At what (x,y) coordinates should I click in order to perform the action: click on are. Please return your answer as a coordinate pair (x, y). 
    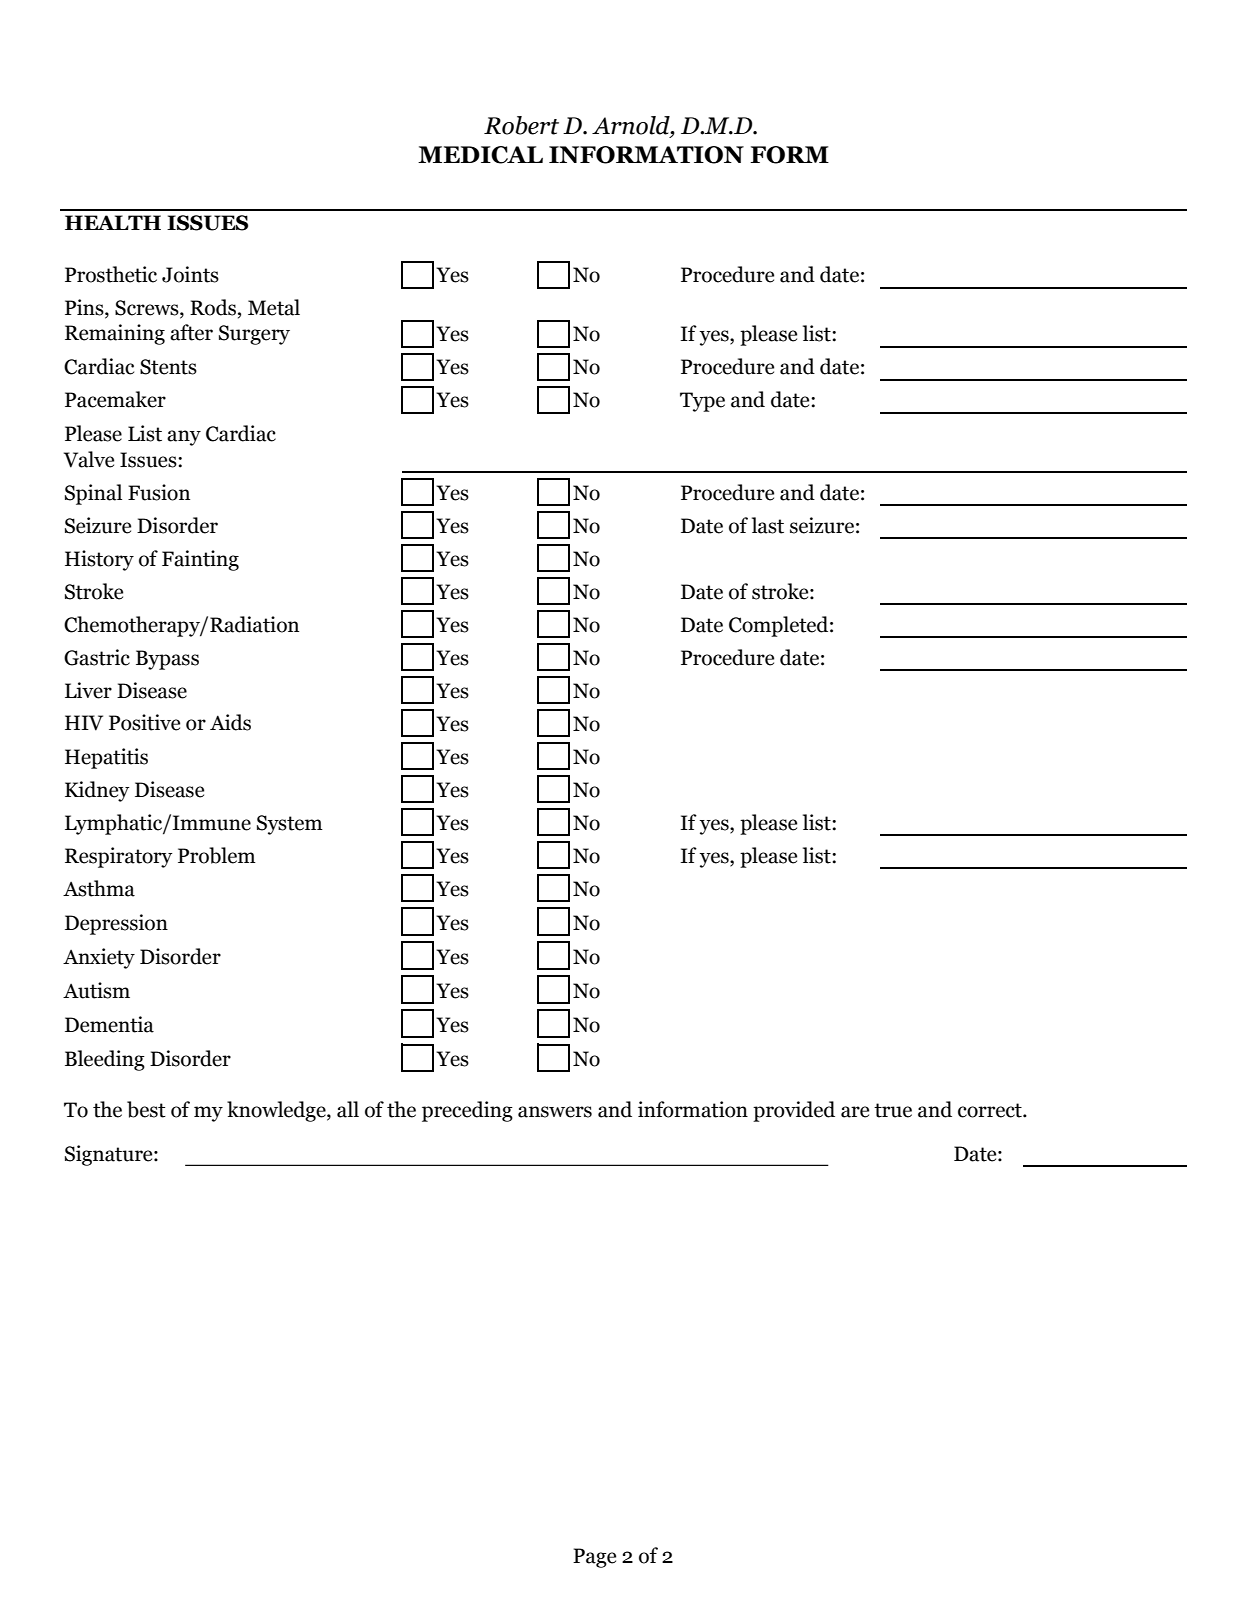
    Looking at the image, I should click on (855, 1112).
